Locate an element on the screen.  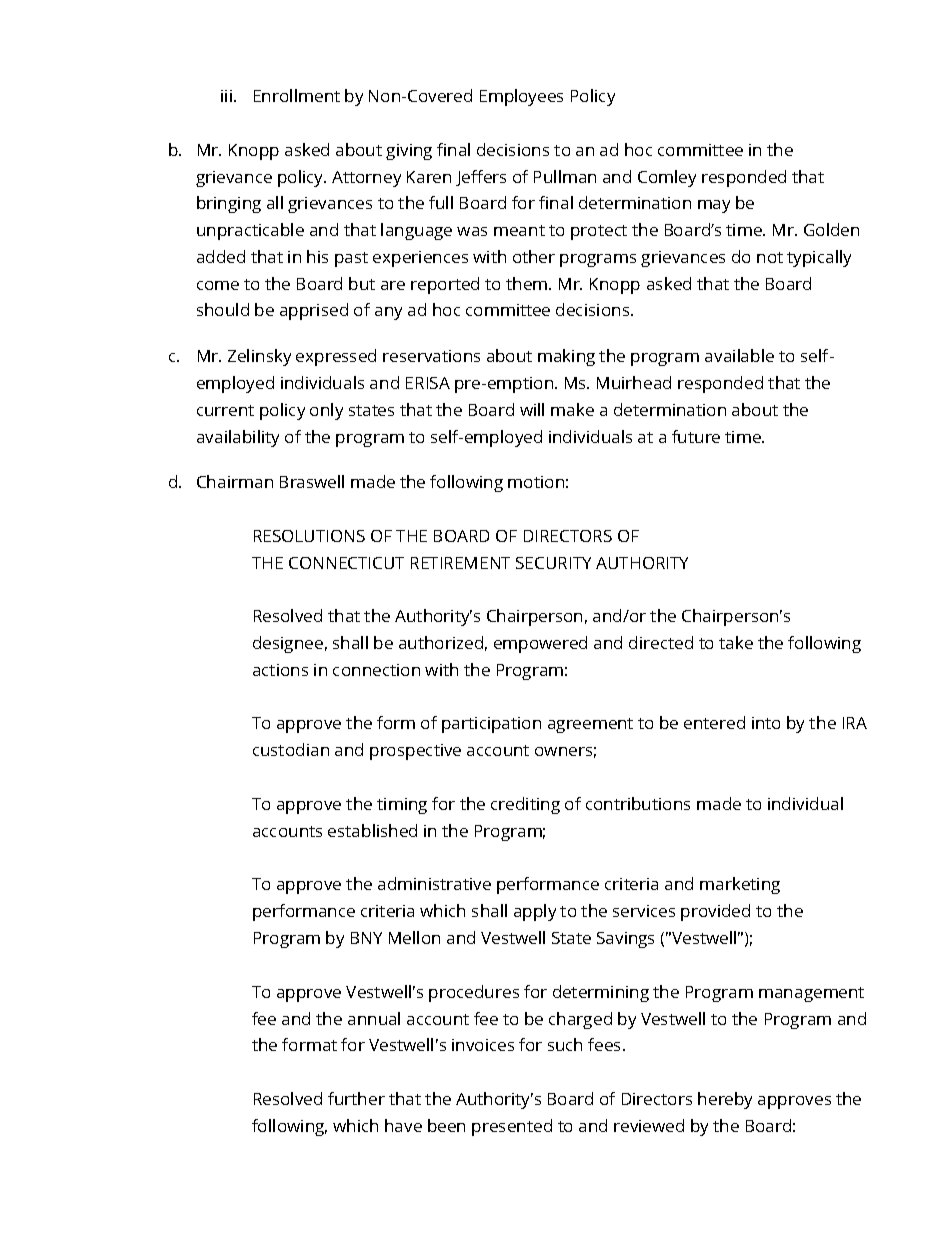
established is located at coordinates (372, 830).
